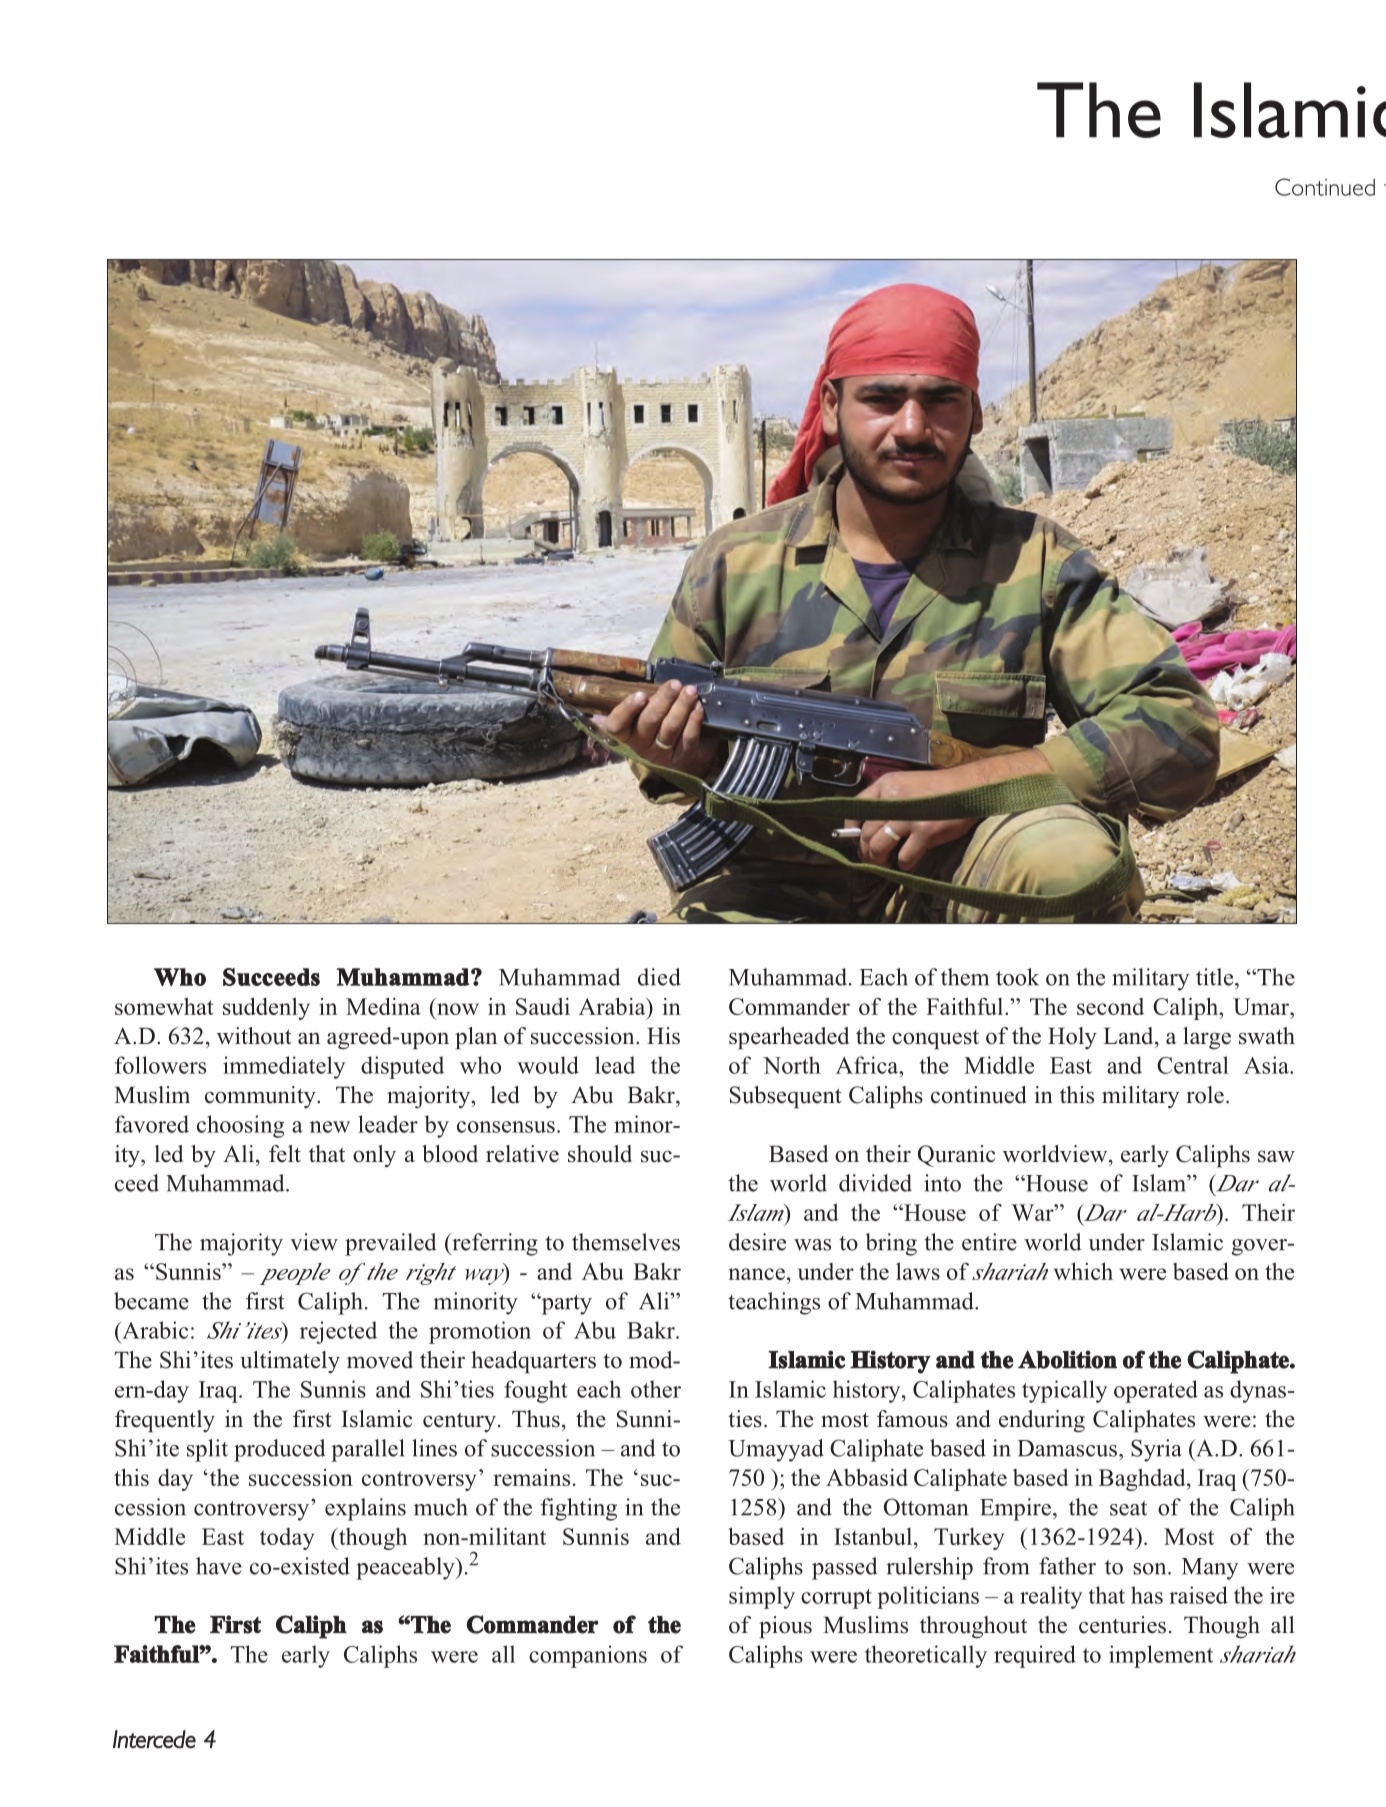 This document has width=1386, height=1807. What do you see at coordinates (1156, 1450) in the document?
I see `Syria` at bounding box center [1156, 1450].
